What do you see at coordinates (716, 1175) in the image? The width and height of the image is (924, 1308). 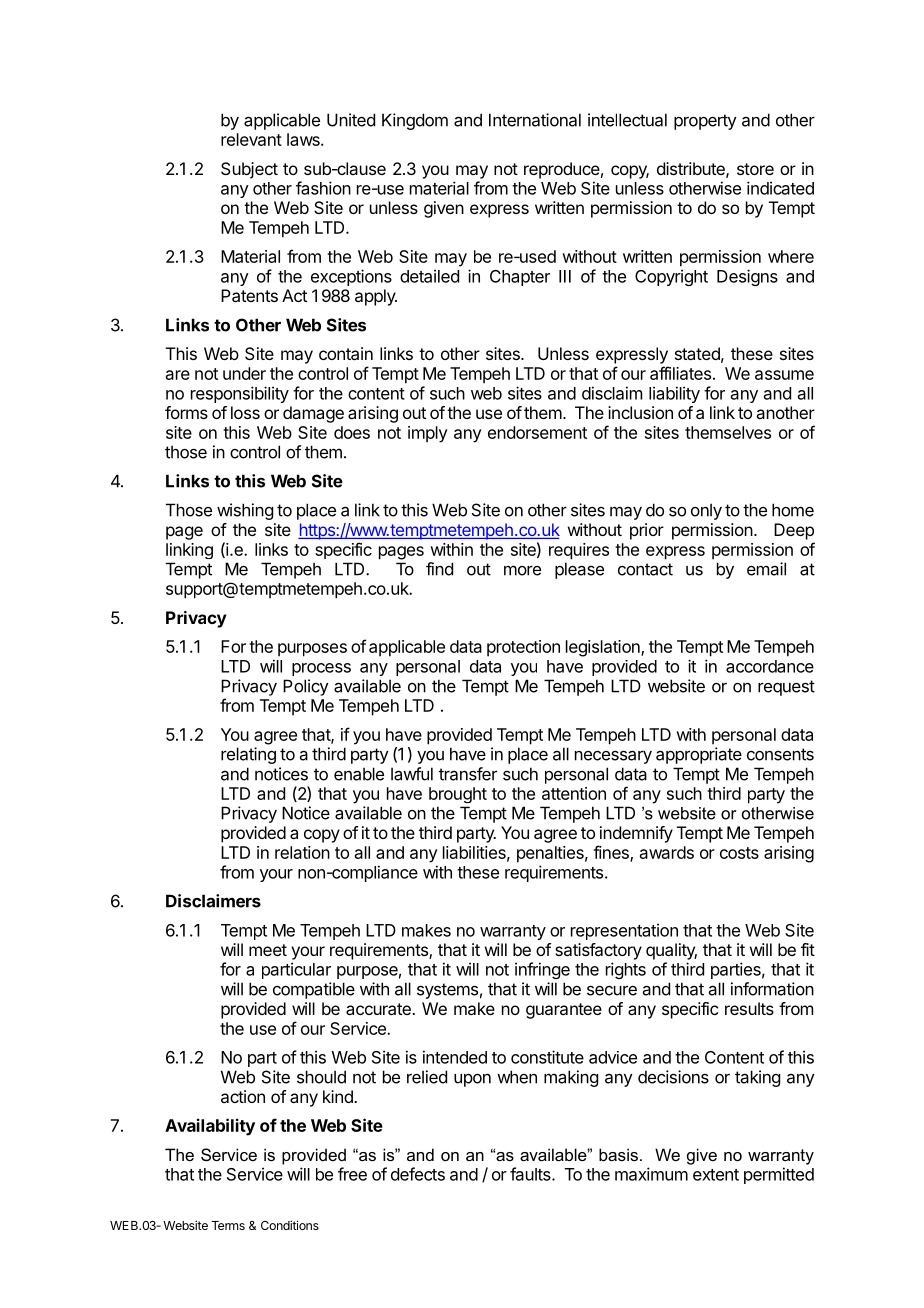 I see `extent` at bounding box center [716, 1175].
